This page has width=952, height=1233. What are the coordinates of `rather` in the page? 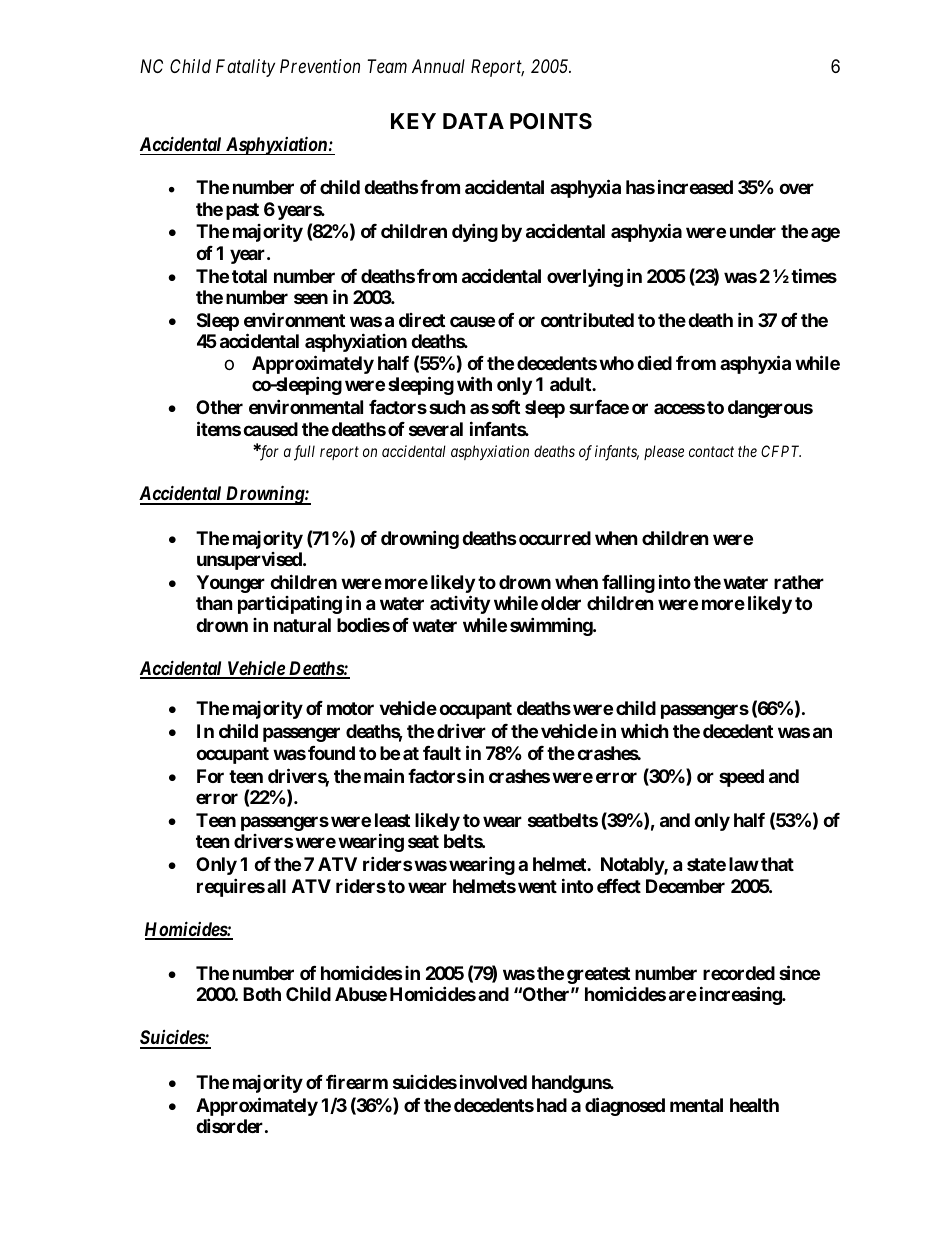 It's located at (799, 582).
